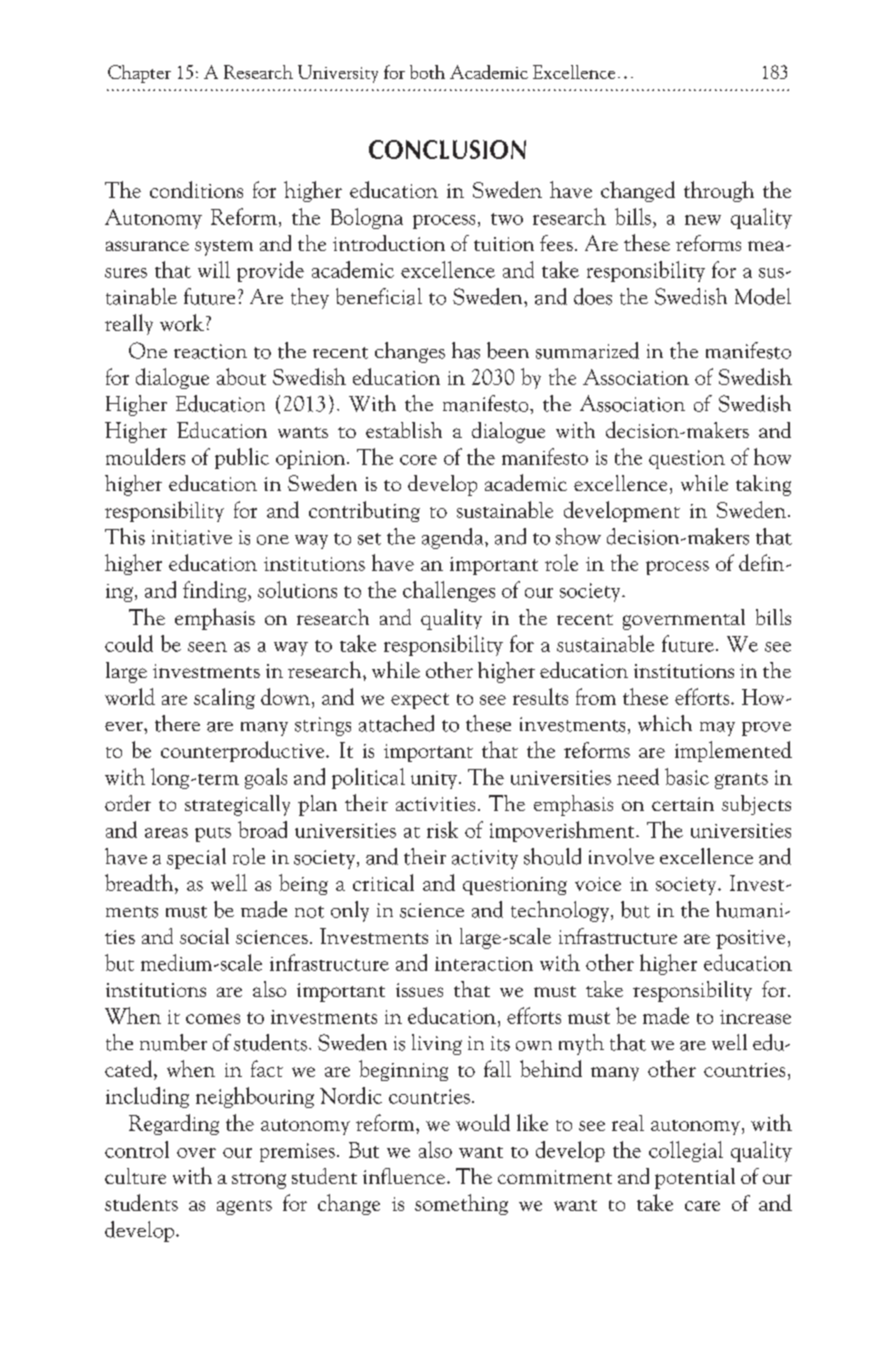  I want to click on certain, so click(683, 804).
